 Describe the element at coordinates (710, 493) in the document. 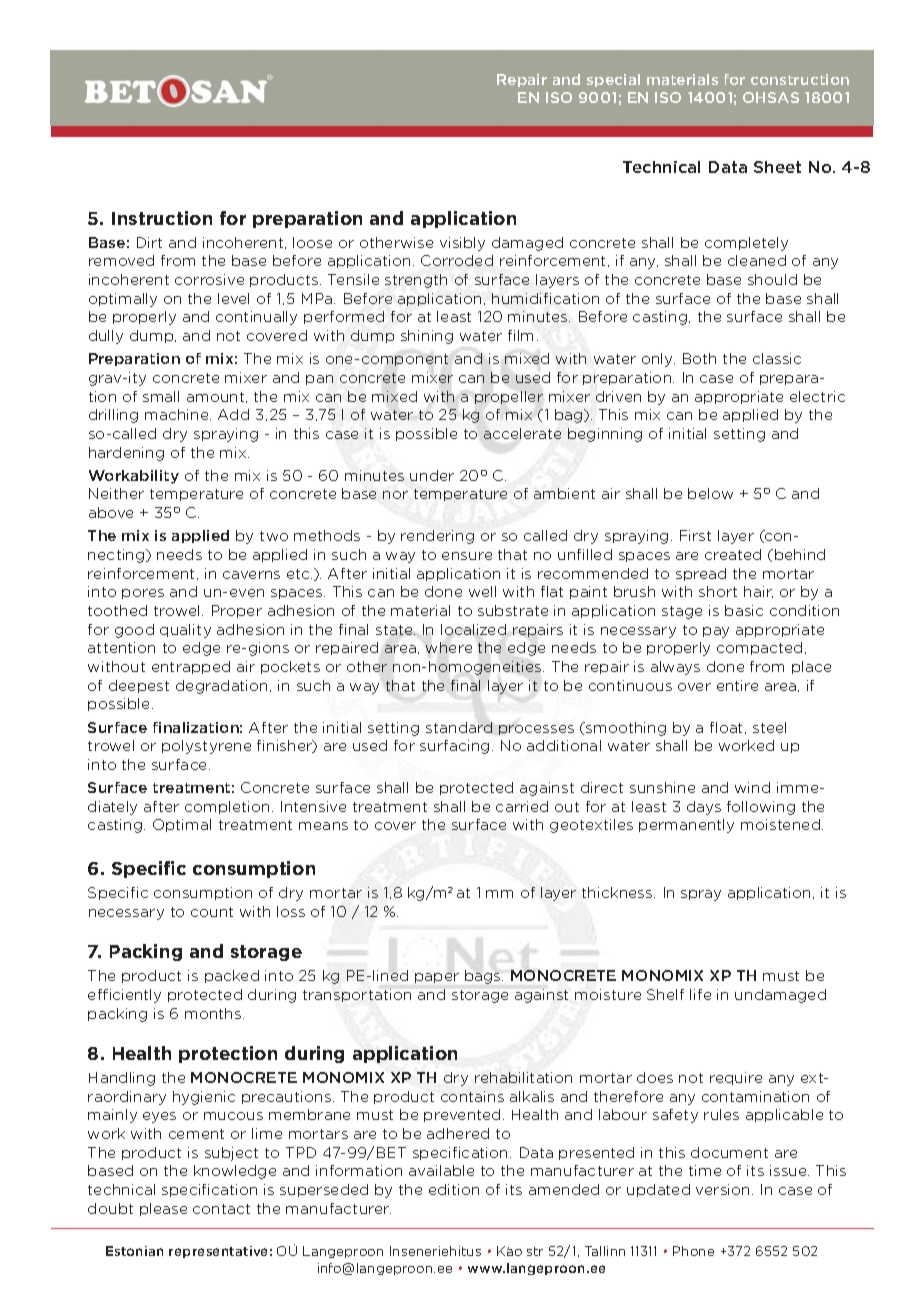

I see `below` at that location.
